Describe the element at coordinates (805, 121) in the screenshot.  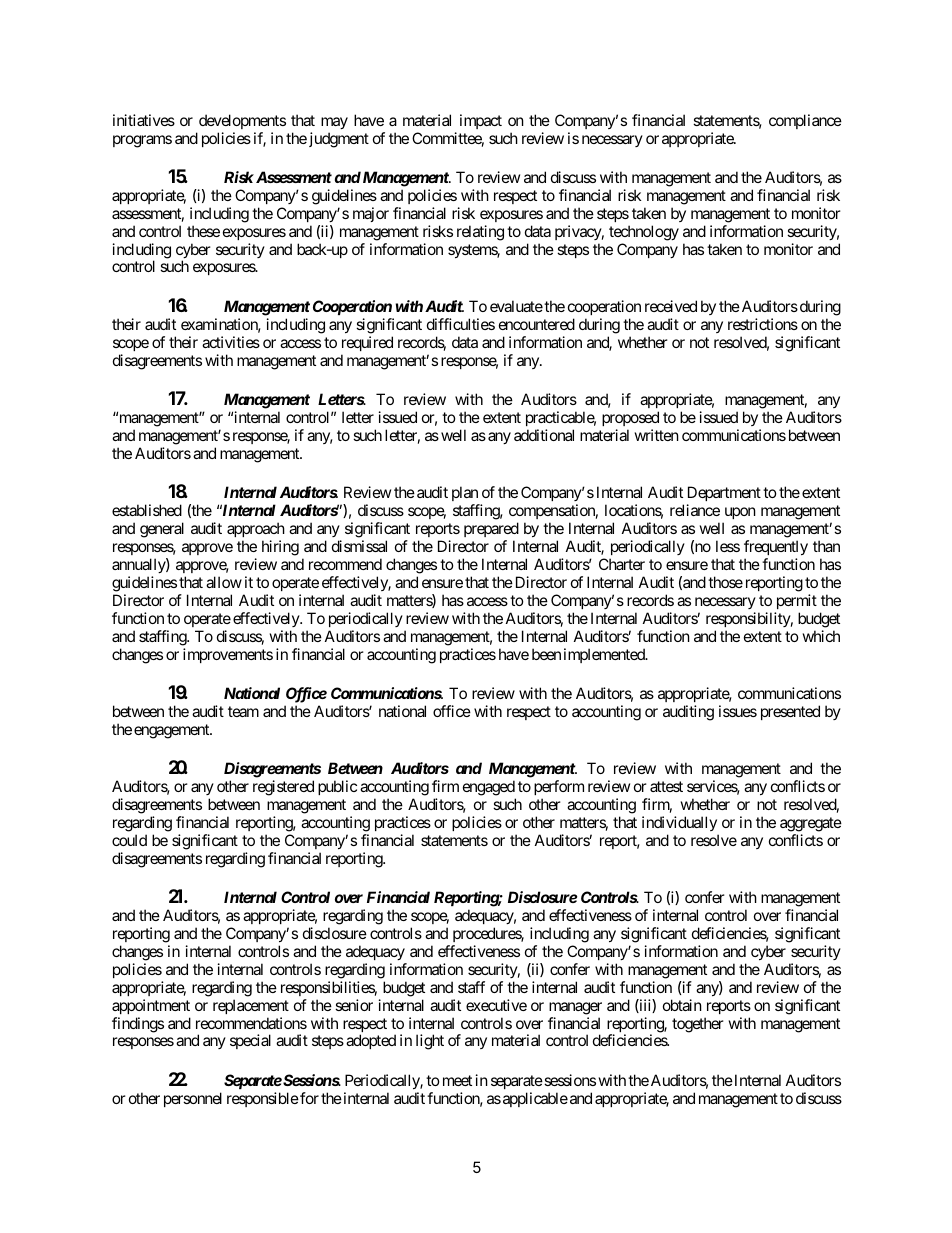
I see `compliance` at that location.
